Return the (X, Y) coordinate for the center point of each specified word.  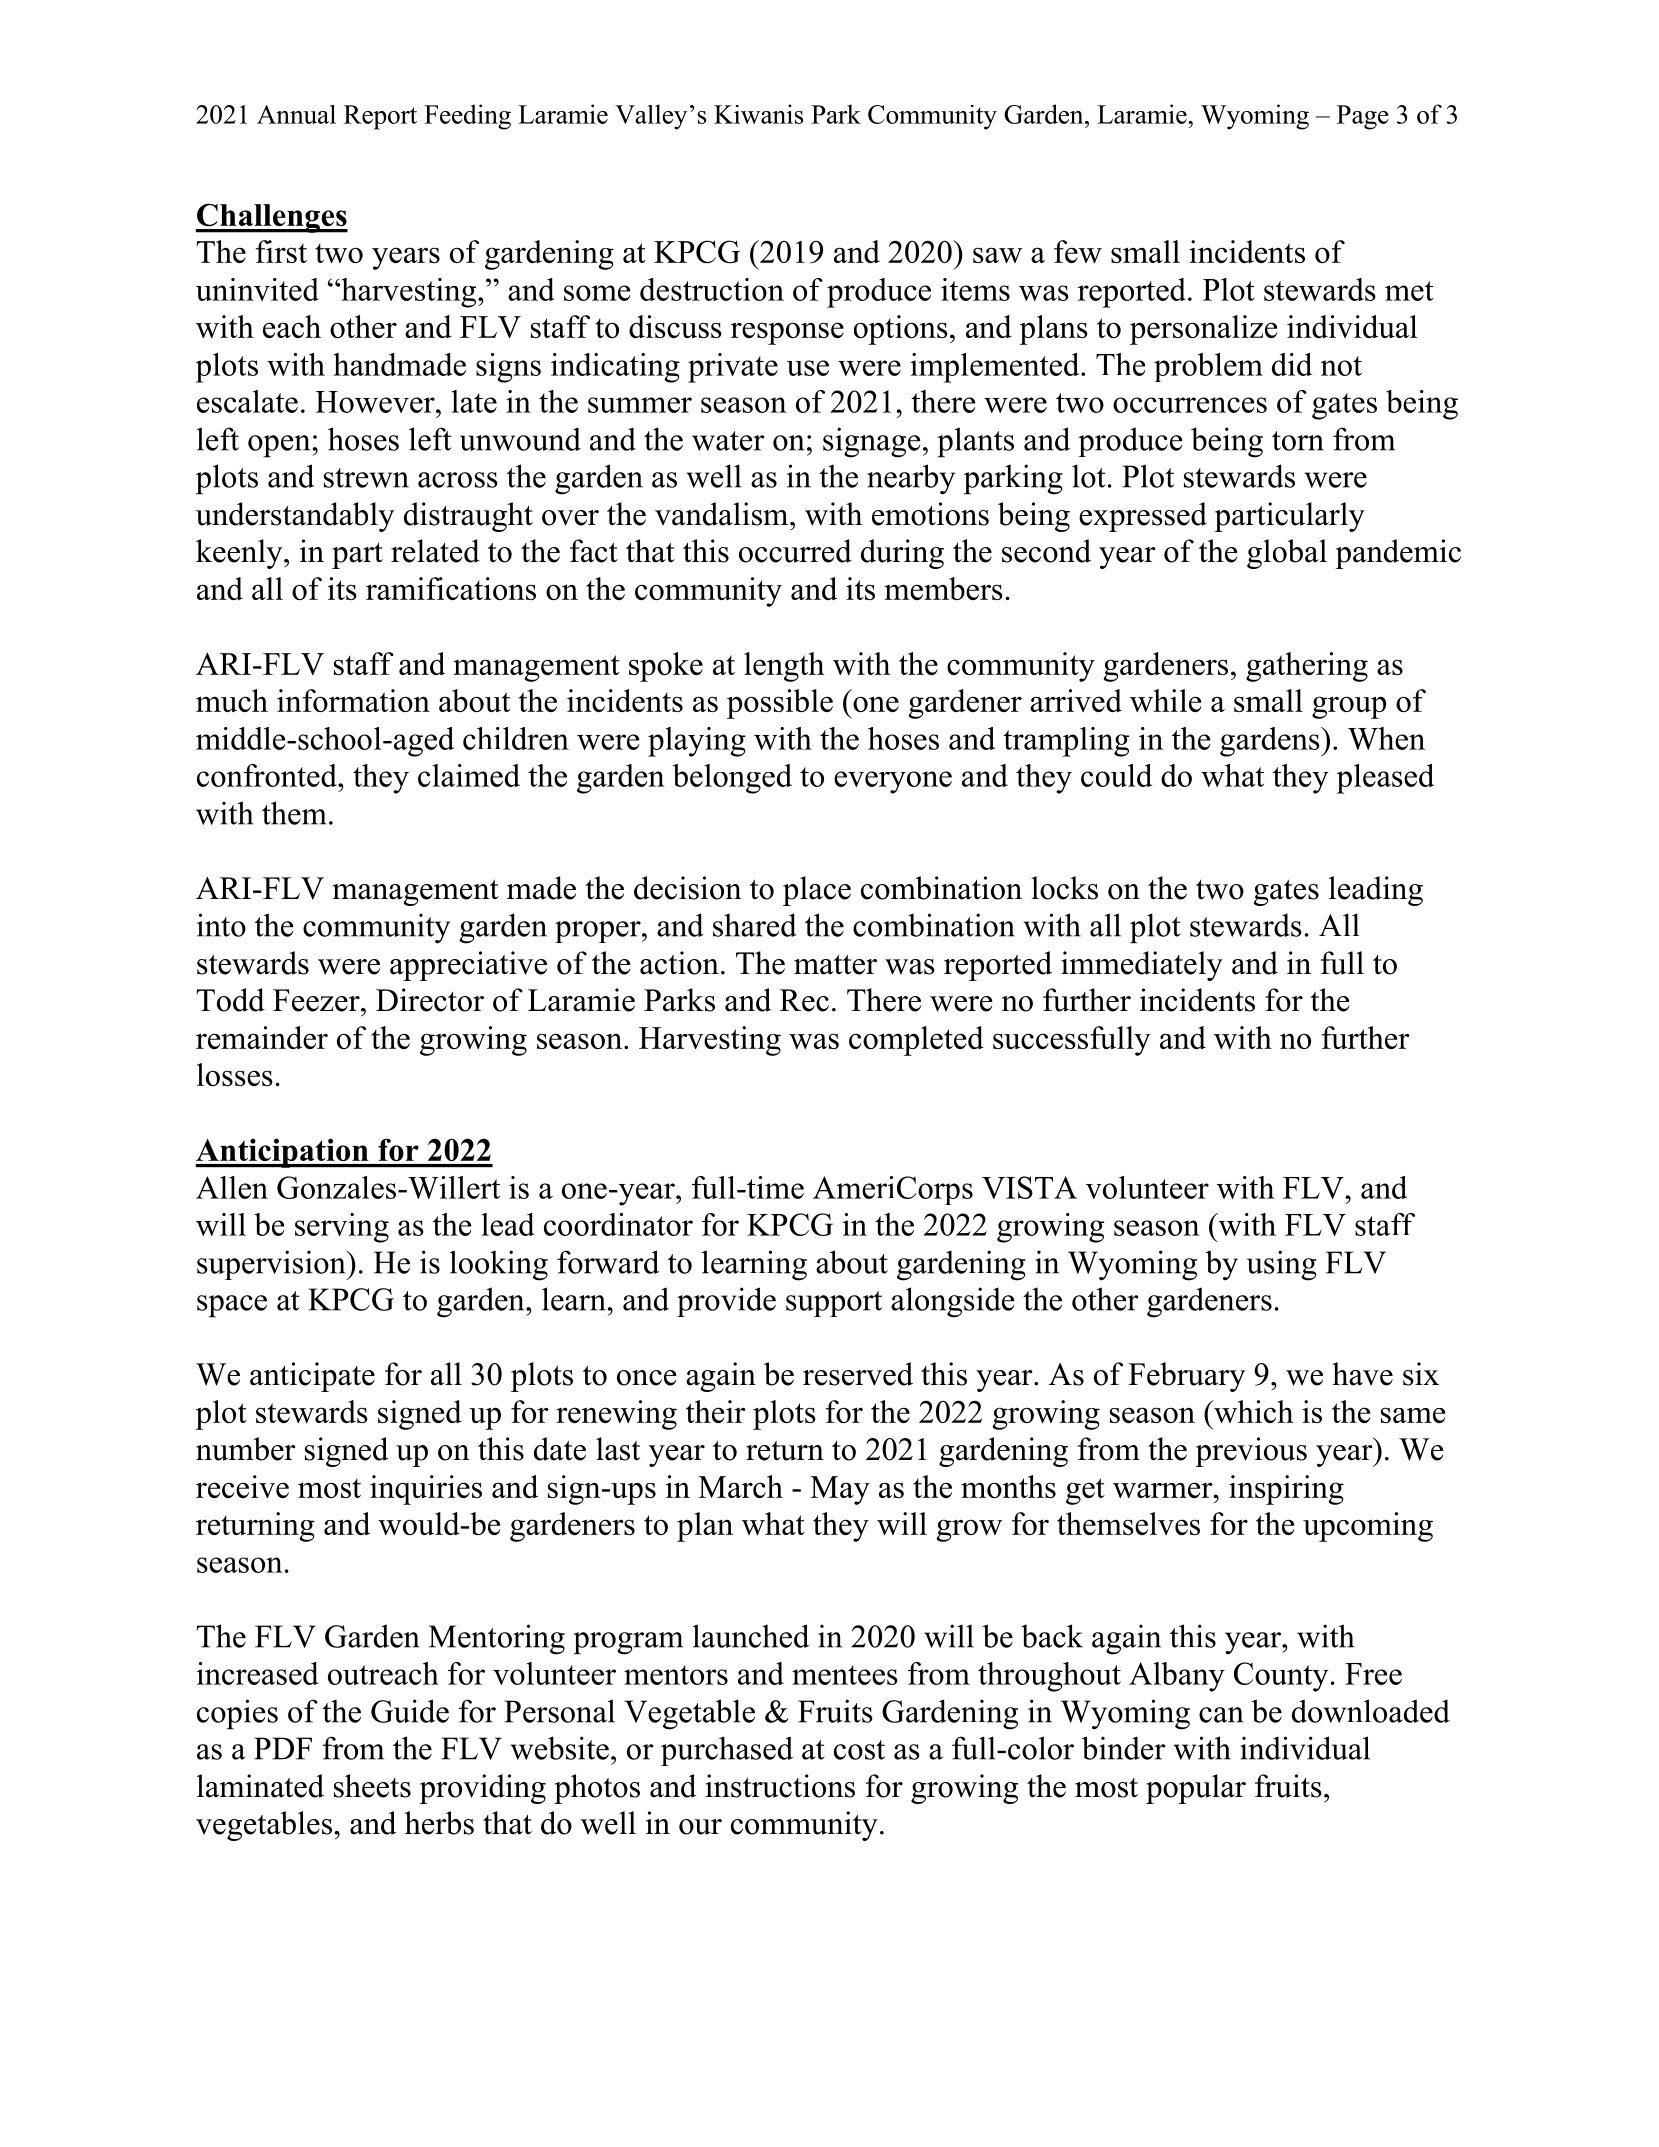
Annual (296, 114)
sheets (372, 1786)
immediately (1142, 966)
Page (1363, 117)
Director (430, 1000)
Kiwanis (758, 114)
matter (835, 965)
